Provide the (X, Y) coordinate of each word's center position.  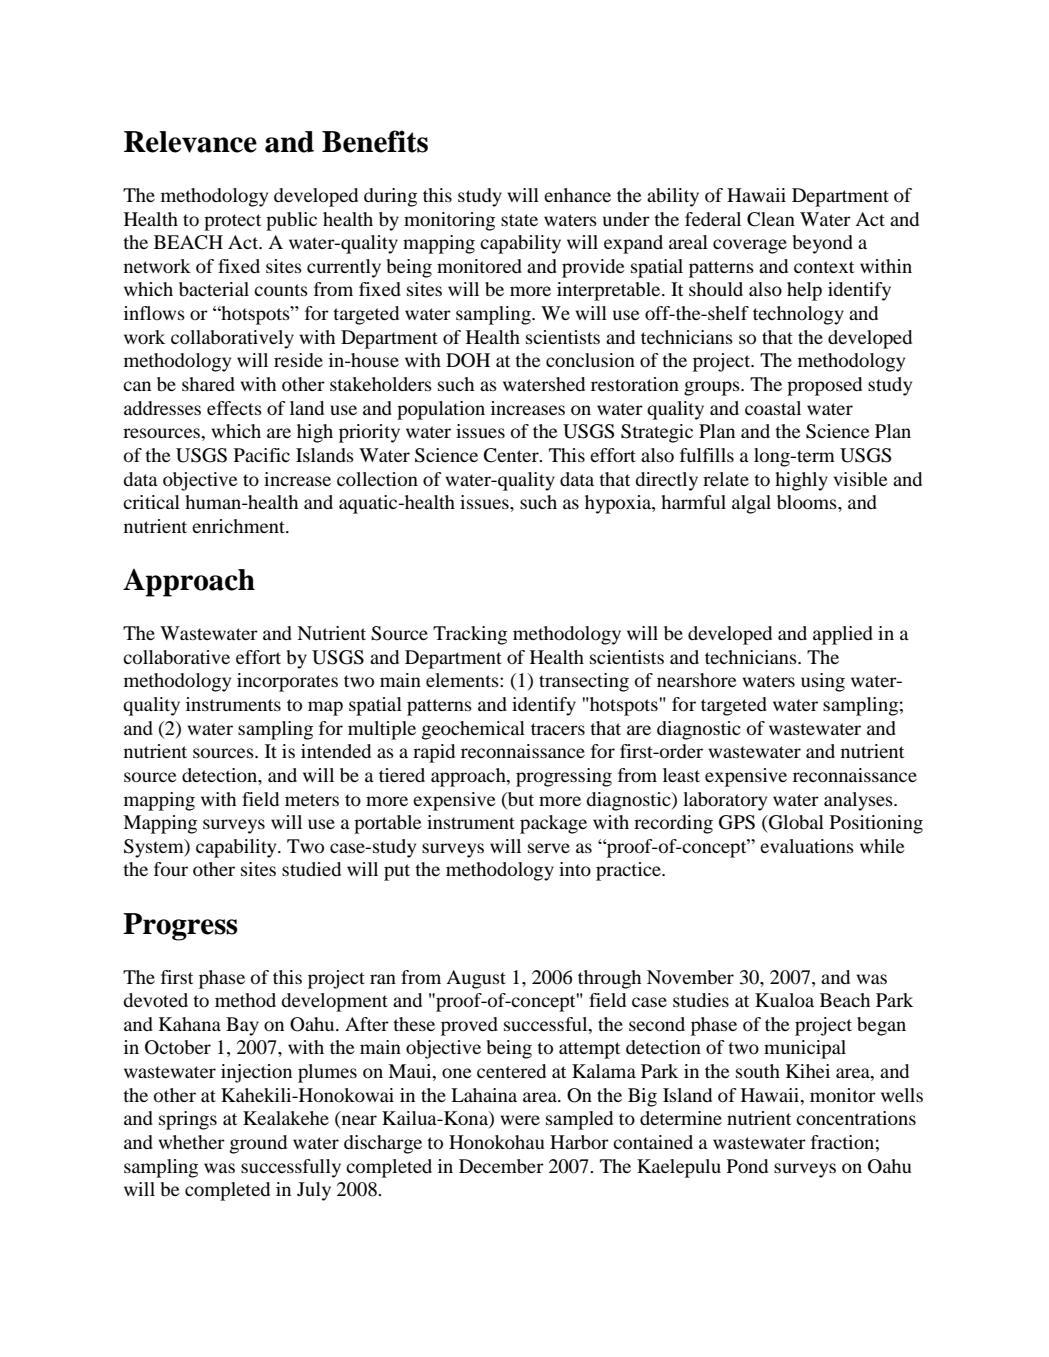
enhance (577, 195)
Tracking (470, 635)
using (823, 682)
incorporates (287, 682)
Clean (771, 219)
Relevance (190, 142)
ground (258, 1144)
